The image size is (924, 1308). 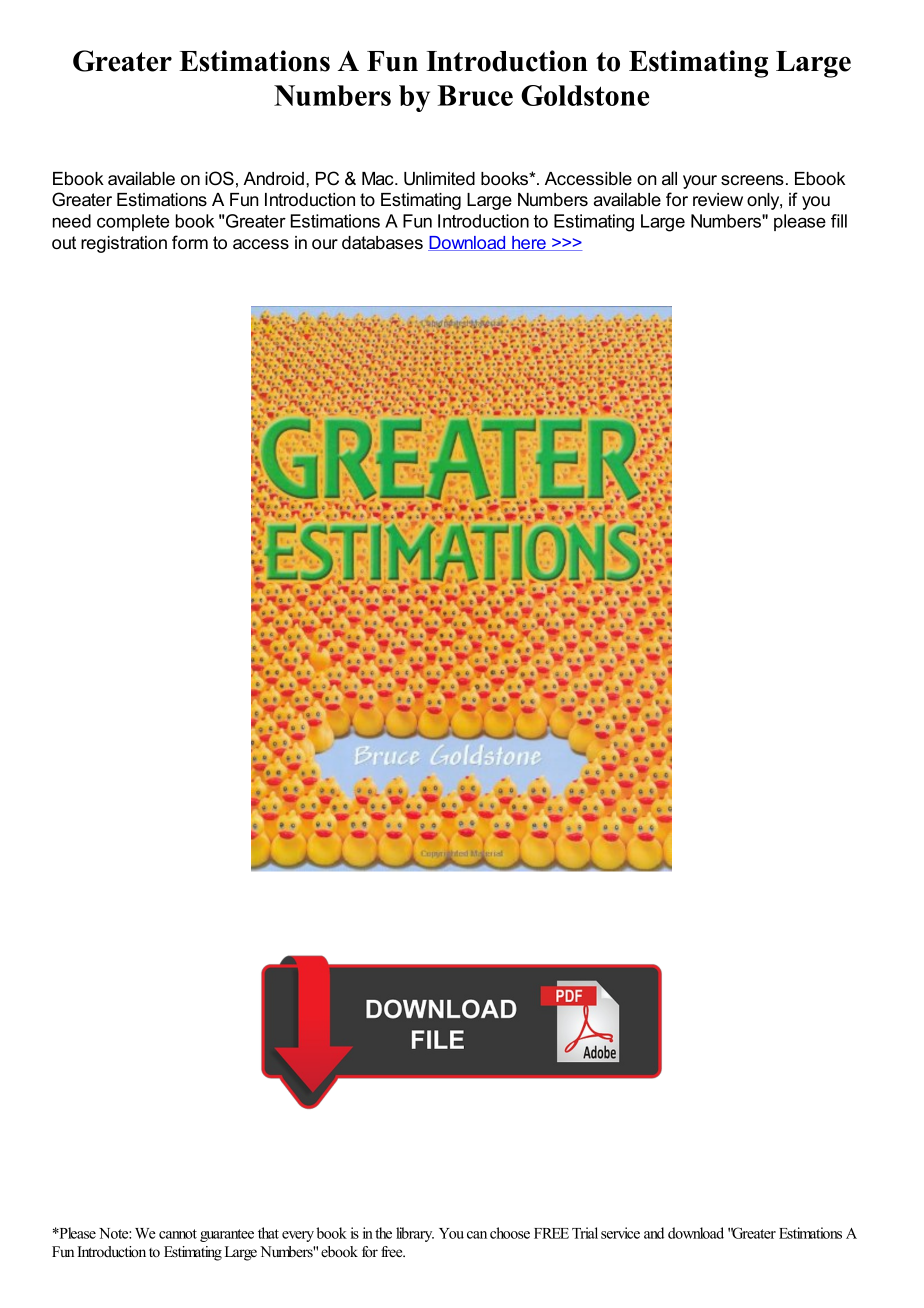 What do you see at coordinates (510, 1233) in the document?
I see `choose` at bounding box center [510, 1233].
